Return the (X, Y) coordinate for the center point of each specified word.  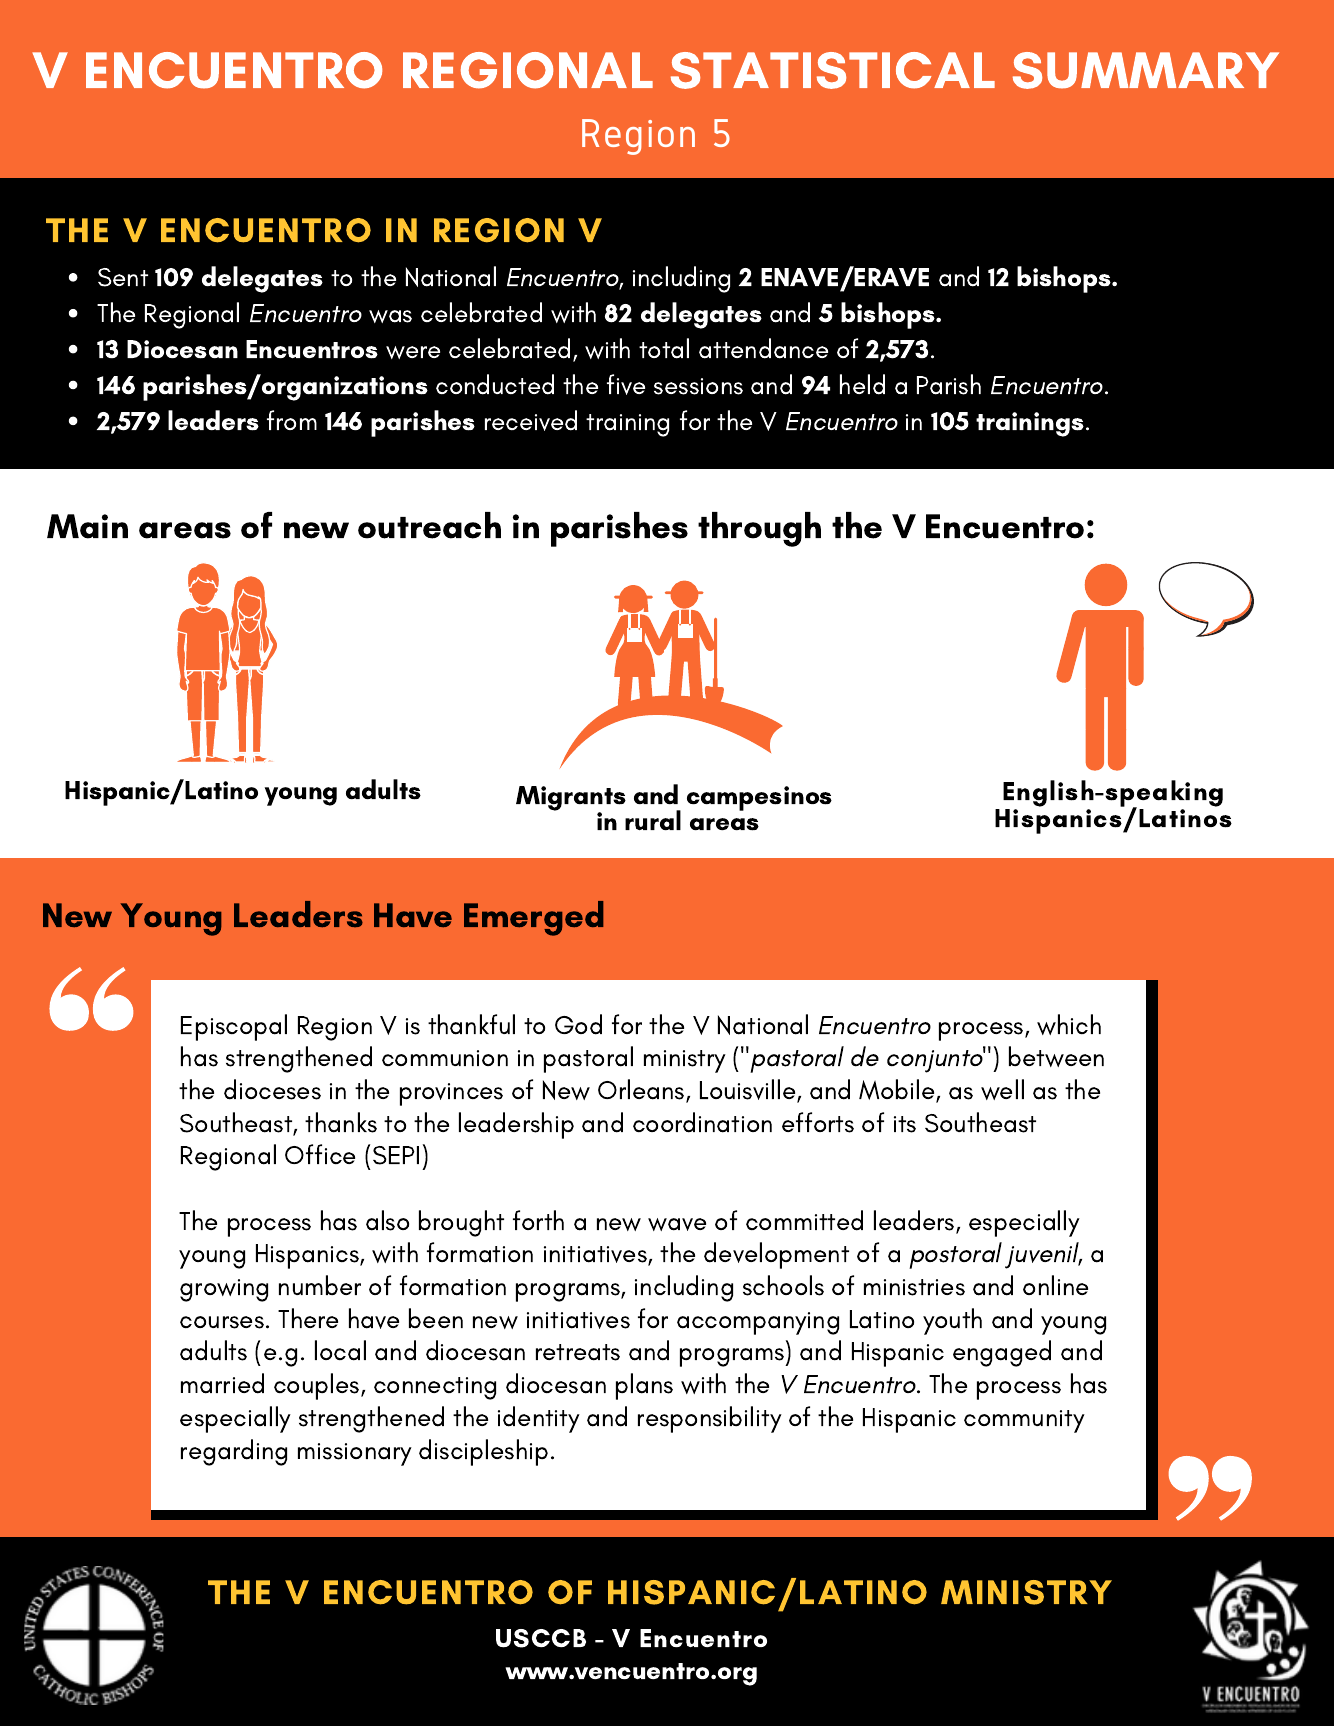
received (531, 420)
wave (677, 1224)
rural (653, 820)
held (862, 384)
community (1024, 1421)
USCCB (541, 1638)
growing (224, 1290)
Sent (123, 277)
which (1069, 1024)
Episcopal (234, 1027)
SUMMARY (1146, 70)
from (292, 420)
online (1055, 1285)
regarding (234, 1452)
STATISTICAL (833, 70)
